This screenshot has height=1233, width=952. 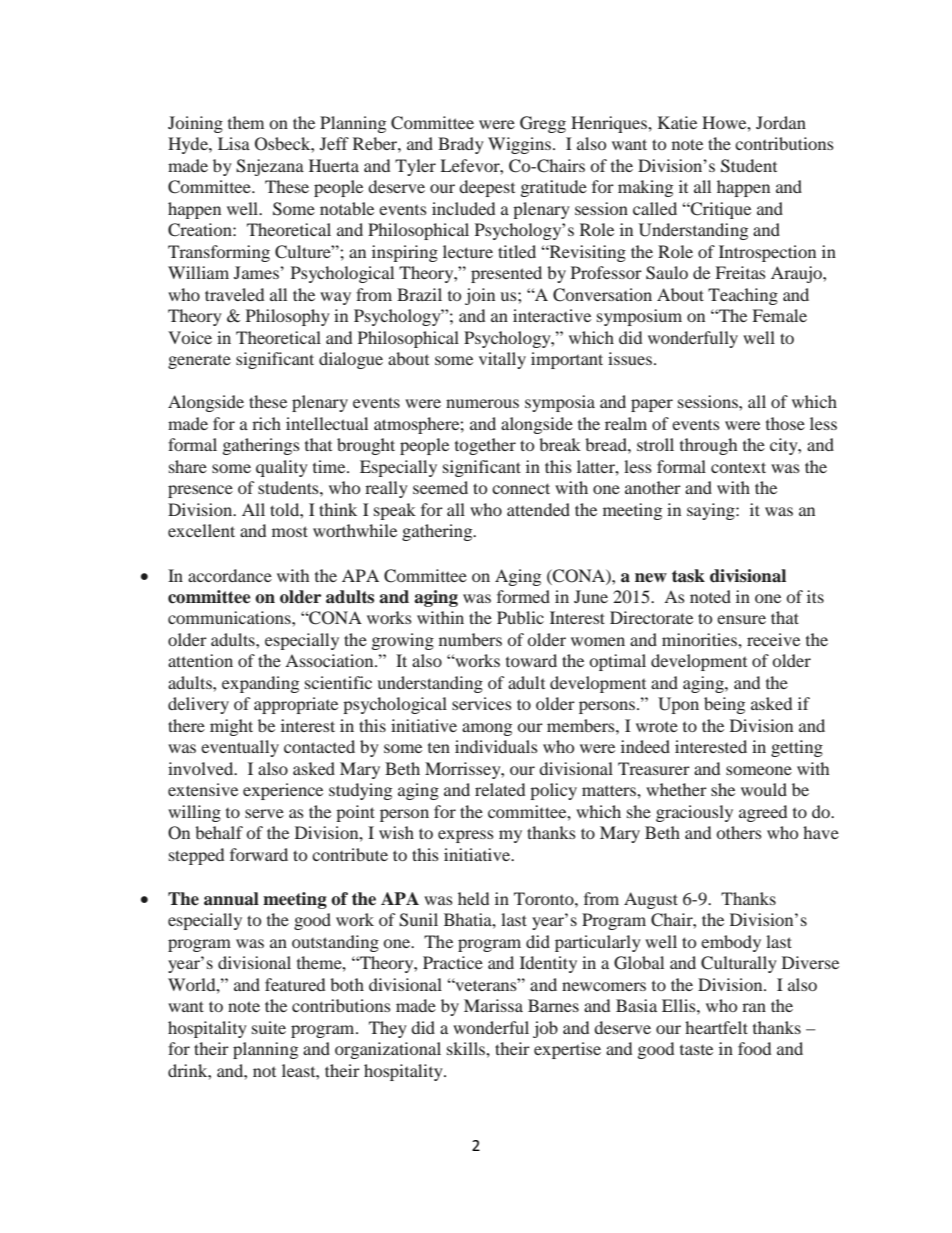 I want to click on formed, so click(x=523, y=596).
